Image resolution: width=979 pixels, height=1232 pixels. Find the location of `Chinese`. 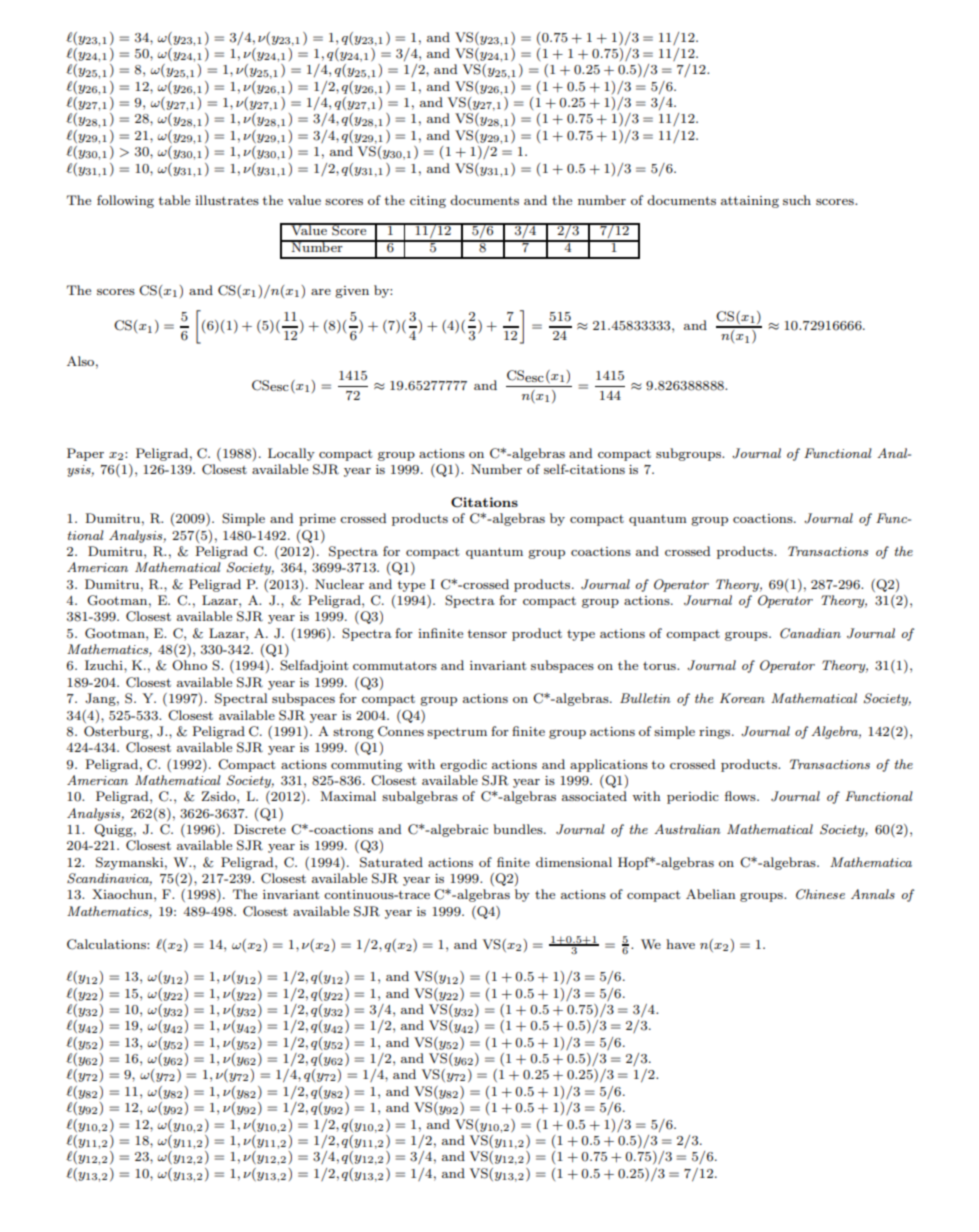

Chinese is located at coordinates (820, 894).
